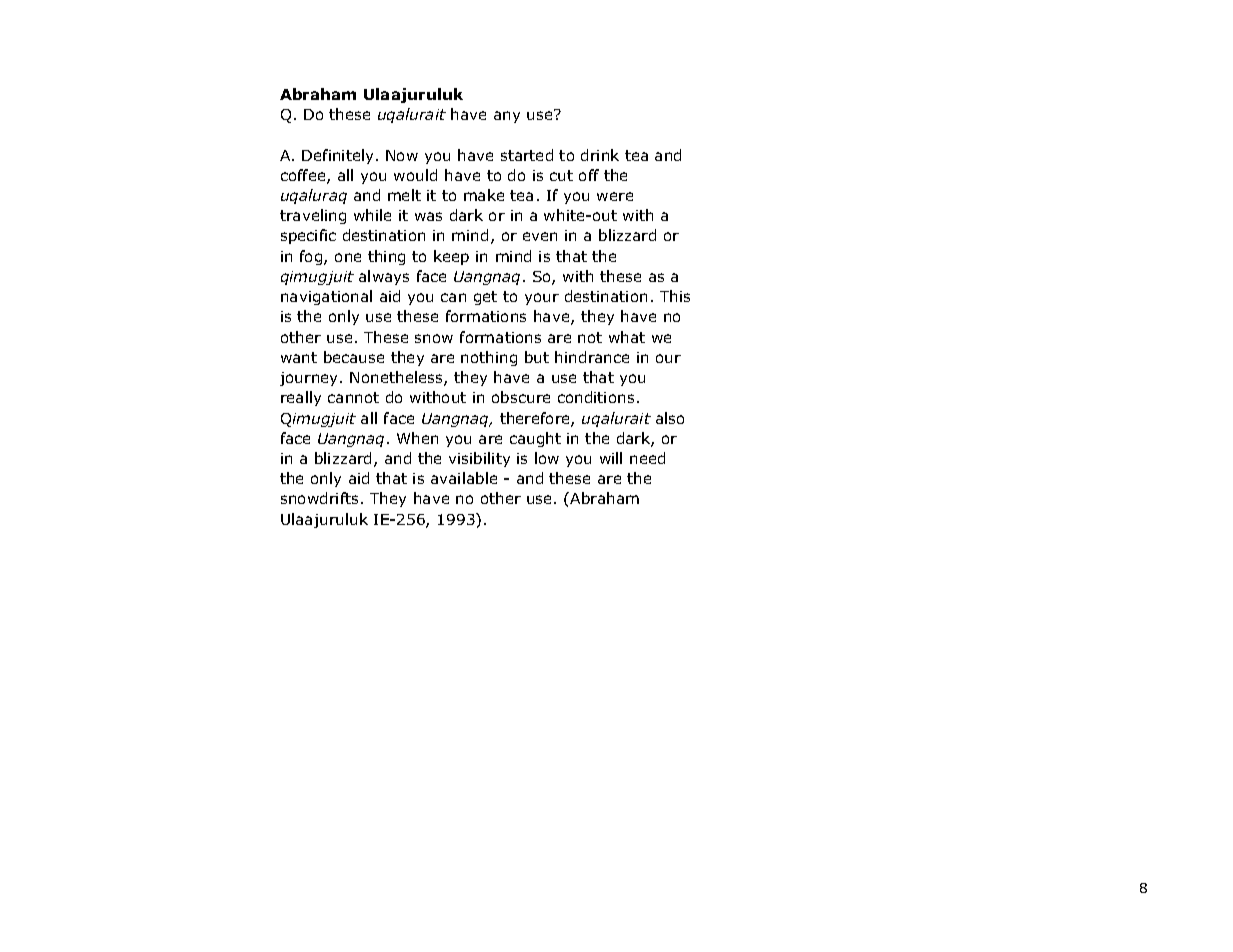  What do you see at coordinates (507, 117) in the screenshot?
I see `any` at bounding box center [507, 117].
